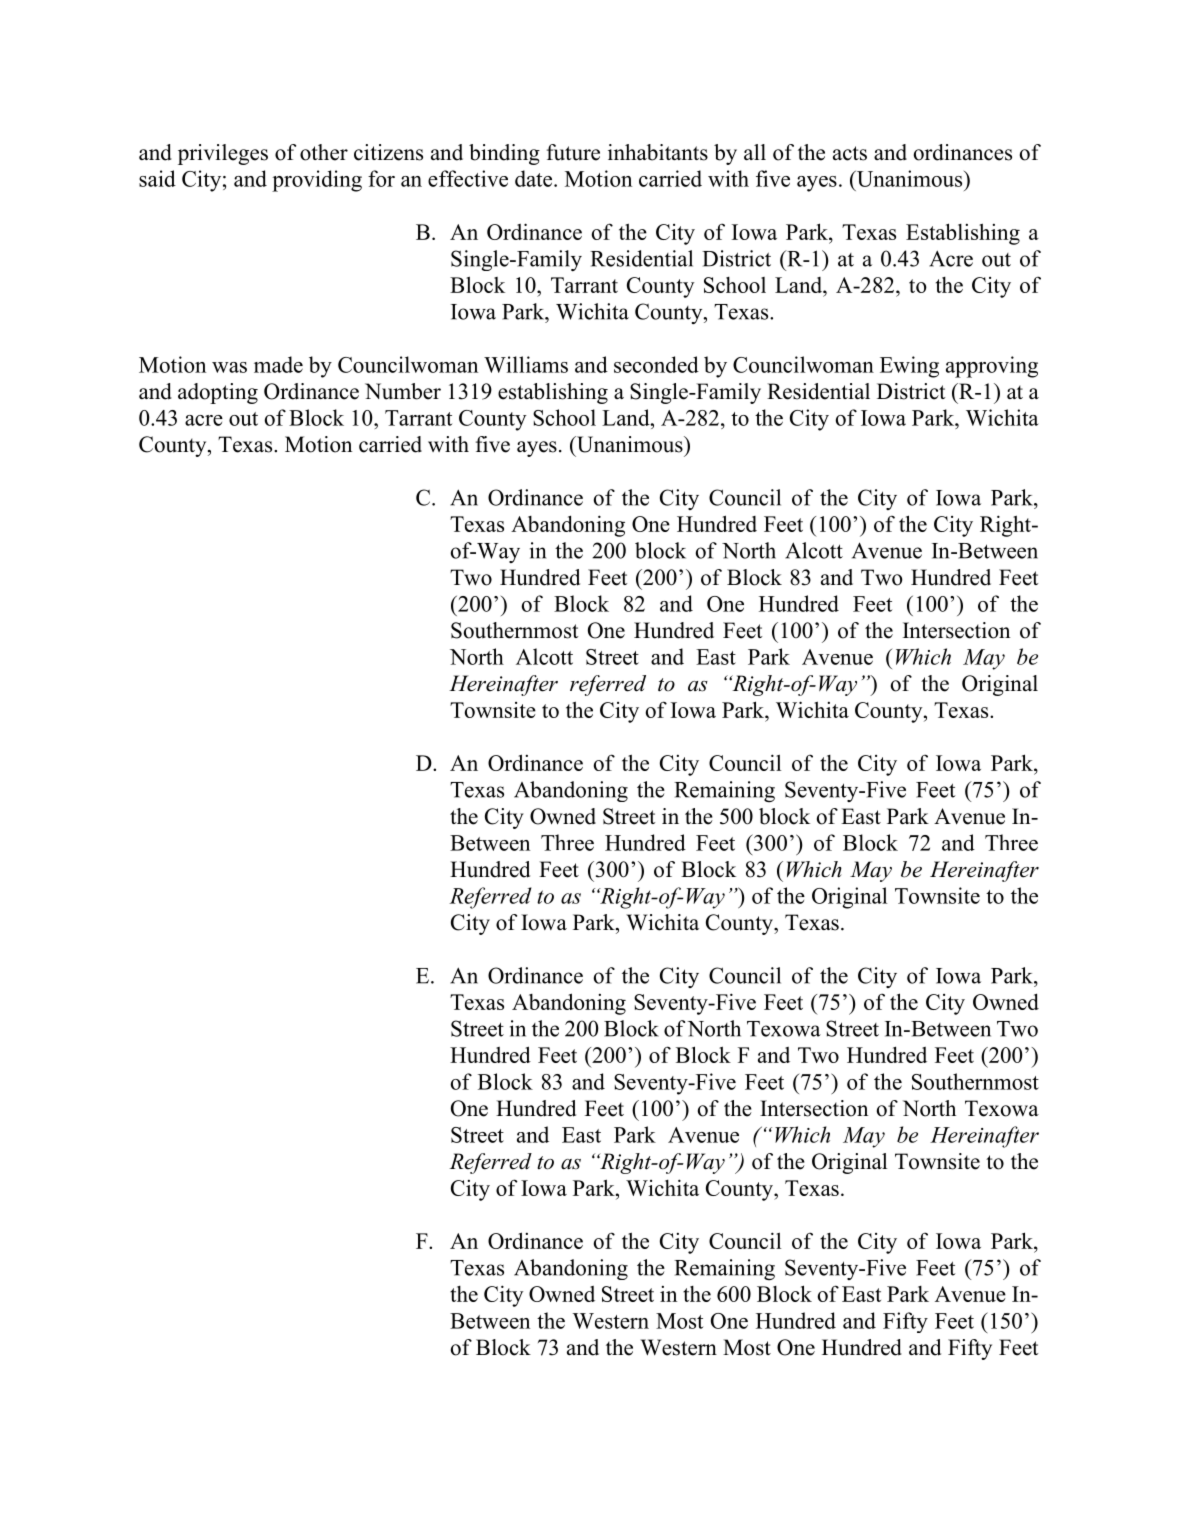 This document has height=1524, width=1177. I want to click on date, so click(535, 178).
